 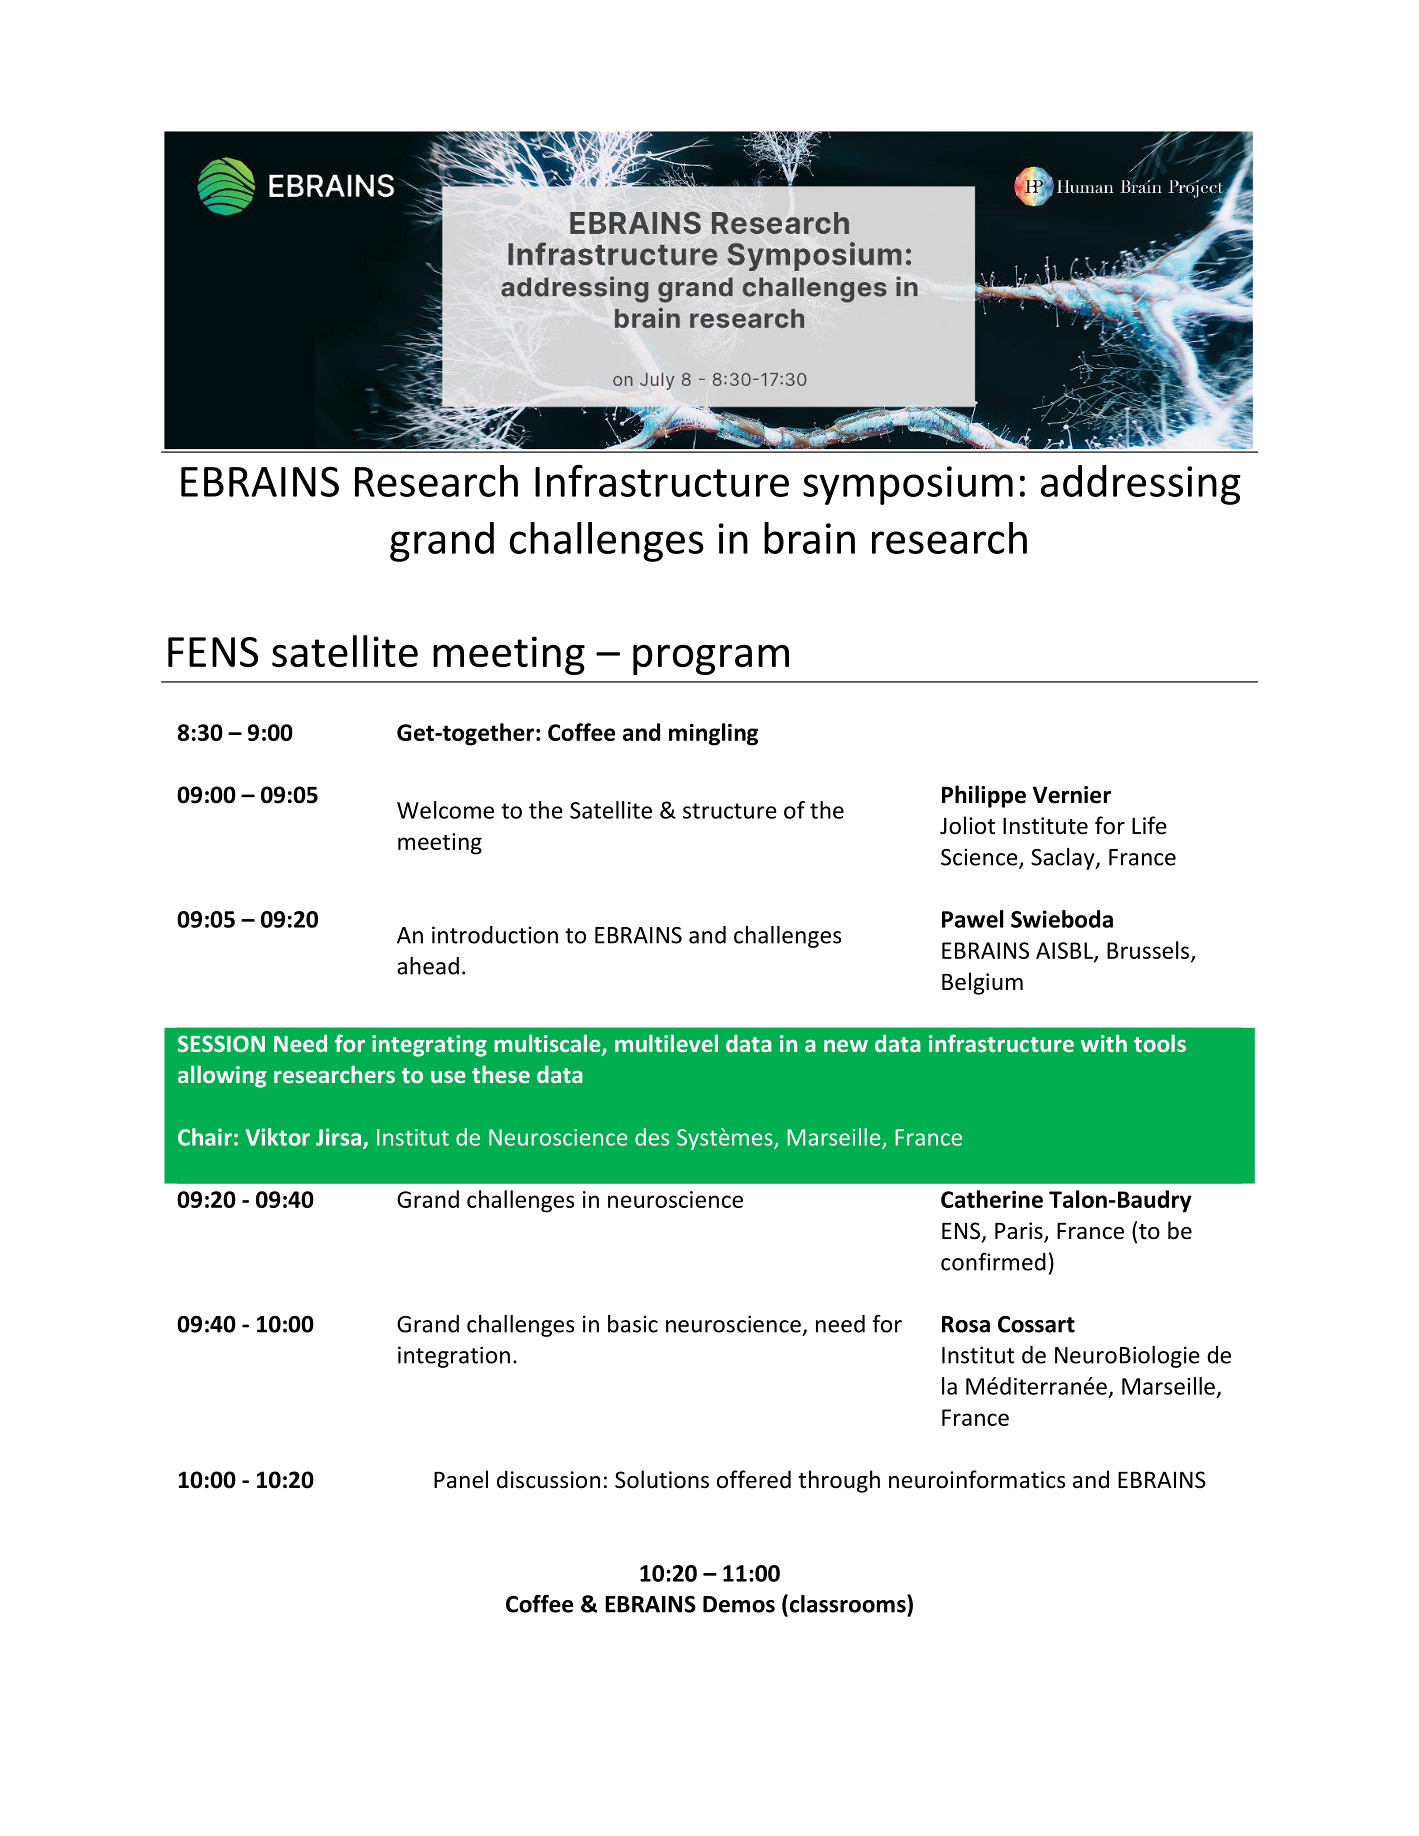 I want to click on Panel, so click(x=461, y=1479).
